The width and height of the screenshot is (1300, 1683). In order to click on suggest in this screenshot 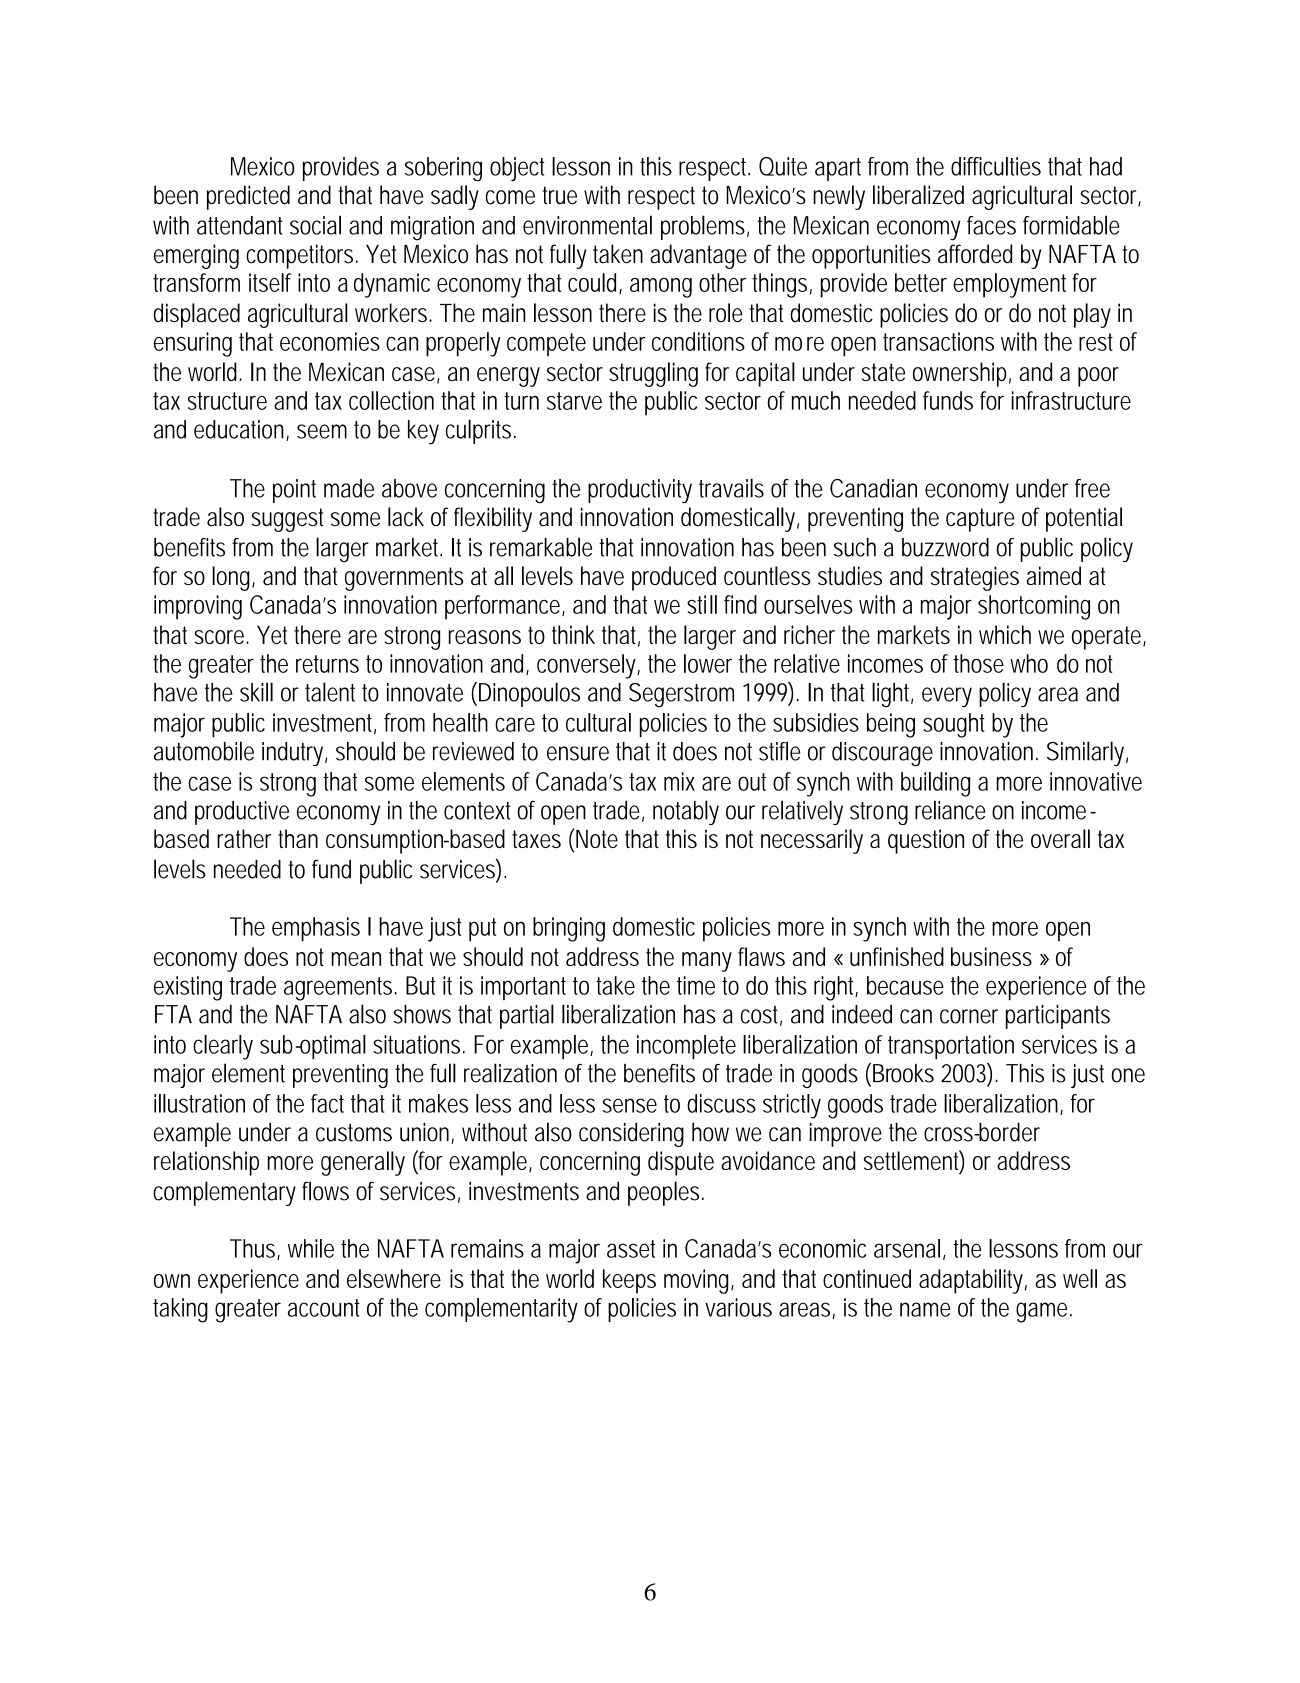, I will do `click(287, 520)`.
